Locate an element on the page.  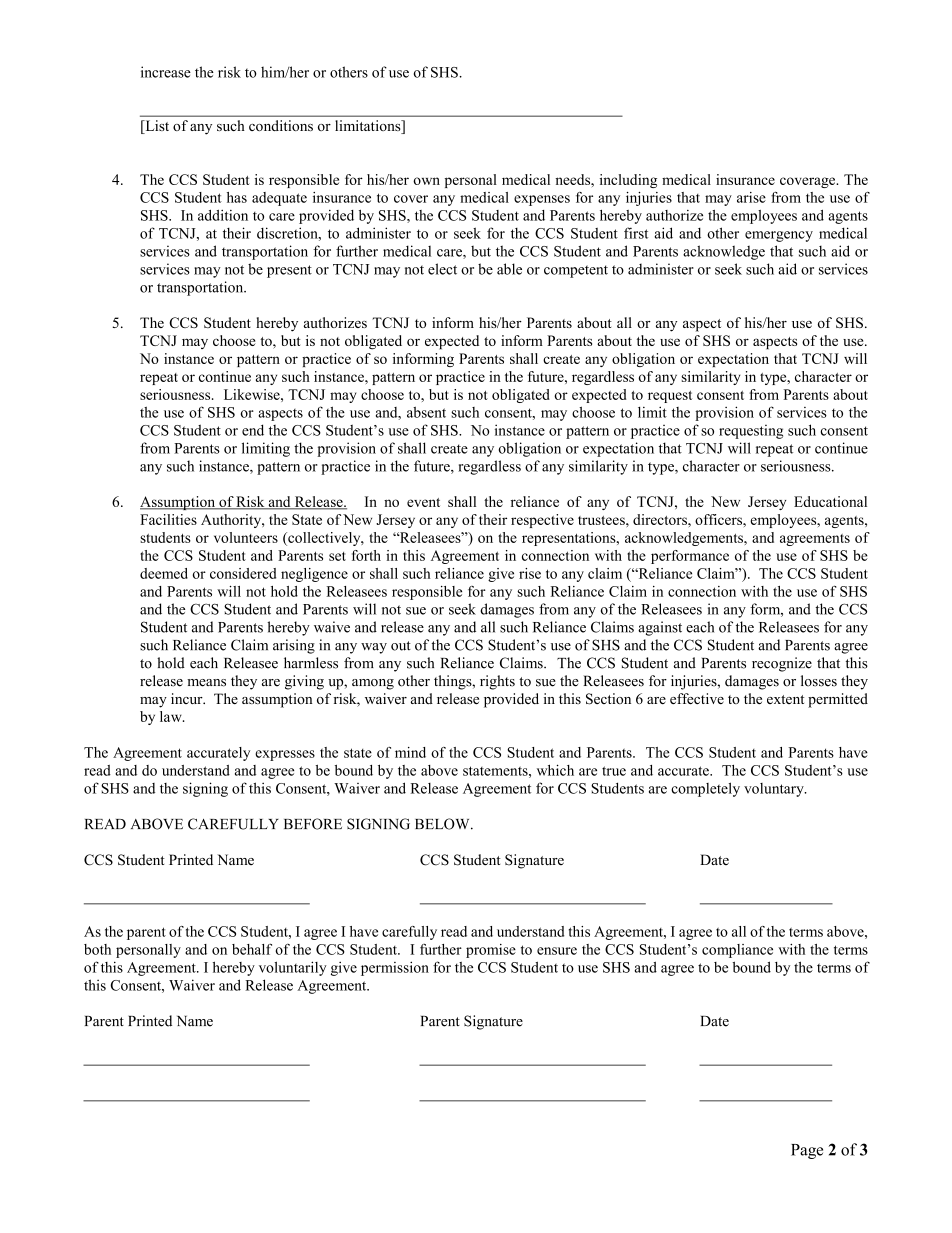
List is located at coordinates (156, 127).
